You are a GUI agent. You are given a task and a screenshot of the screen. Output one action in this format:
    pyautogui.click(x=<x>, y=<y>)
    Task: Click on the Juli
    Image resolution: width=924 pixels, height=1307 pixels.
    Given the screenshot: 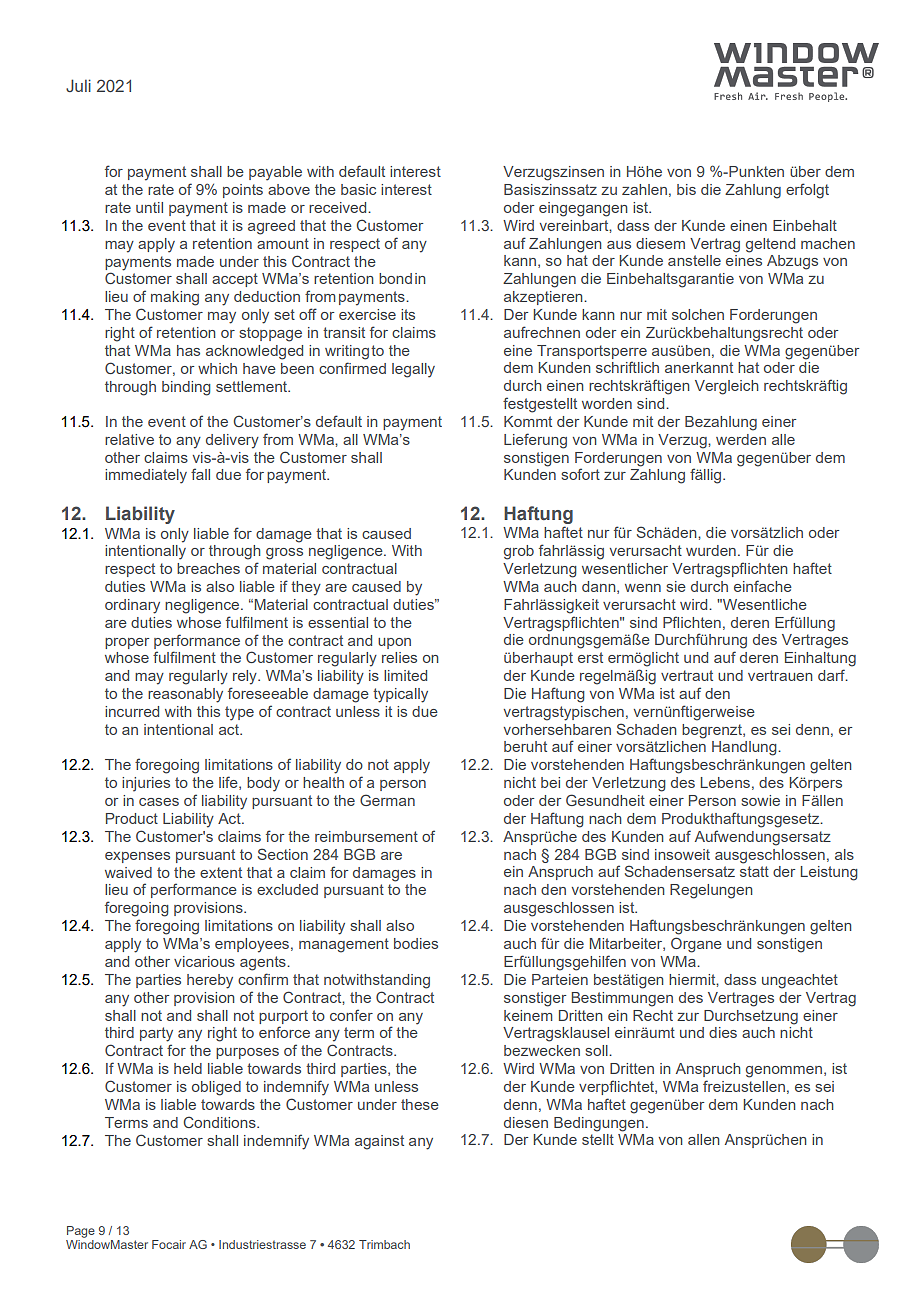 What is the action you would take?
    pyautogui.click(x=78, y=85)
